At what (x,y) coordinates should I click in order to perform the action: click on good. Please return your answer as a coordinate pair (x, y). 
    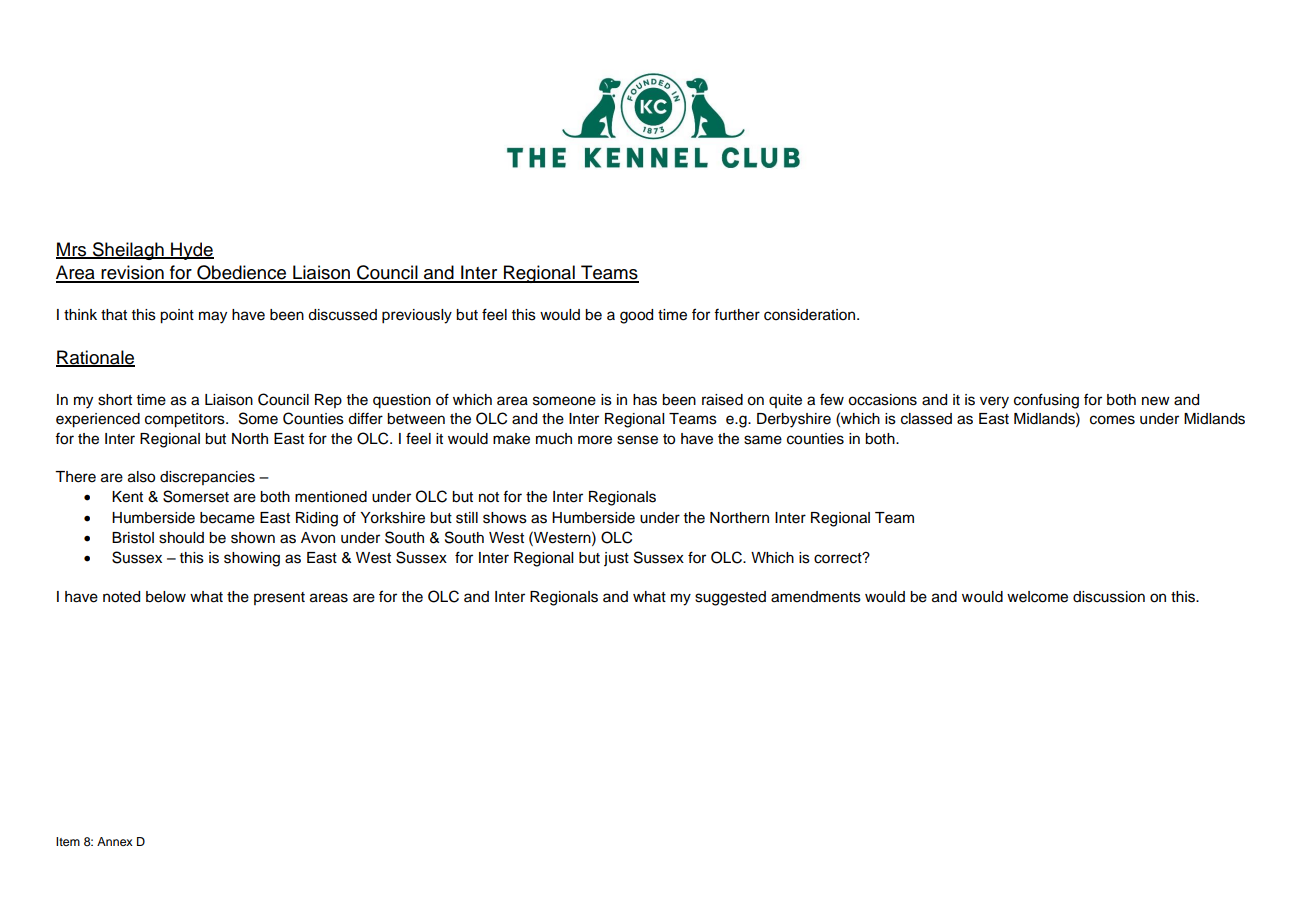
    Looking at the image, I should click on (636, 316).
